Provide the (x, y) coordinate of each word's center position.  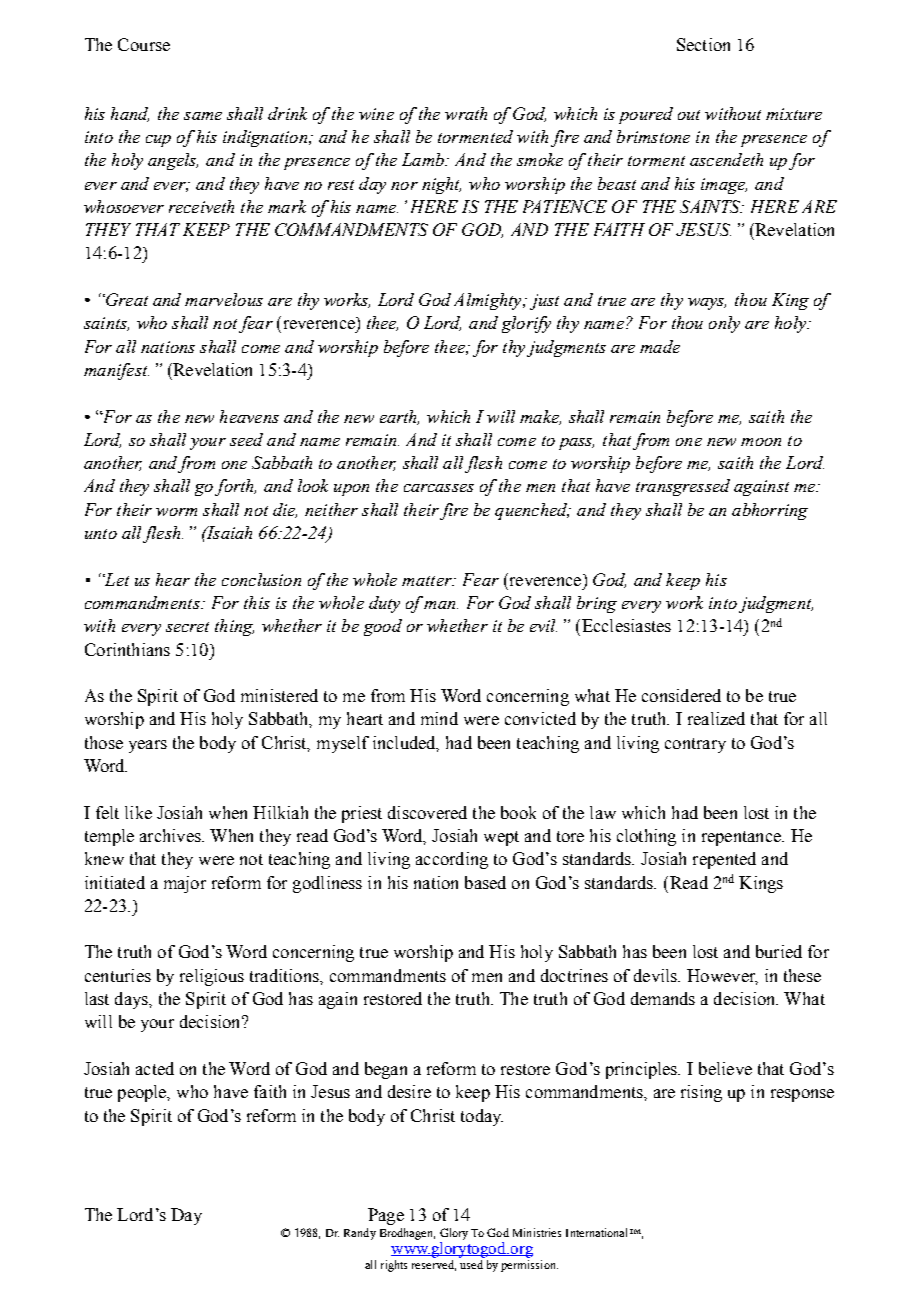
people (143, 1093)
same (203, 116)
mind (439, 718)
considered (681, 695)
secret (187, 627)
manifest (116, 371)
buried (779, 951)
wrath (466, 113)
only (724, 324)
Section (703, 44)
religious (212, 977)
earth (399, 417)
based (485, 882)
